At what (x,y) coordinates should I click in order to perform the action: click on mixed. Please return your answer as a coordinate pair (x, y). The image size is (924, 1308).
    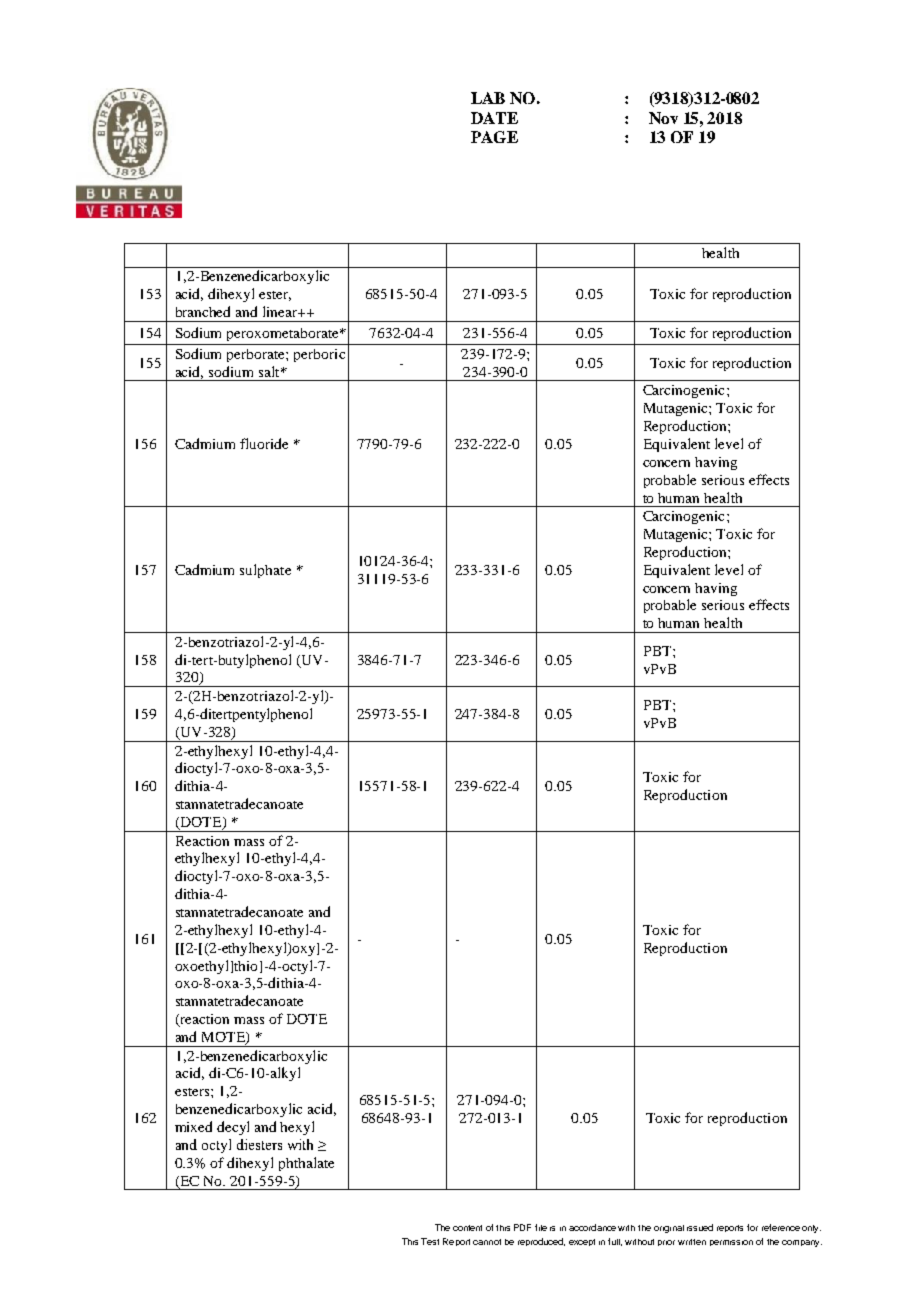
    Looking at the image, I should click on (193, 1126).
